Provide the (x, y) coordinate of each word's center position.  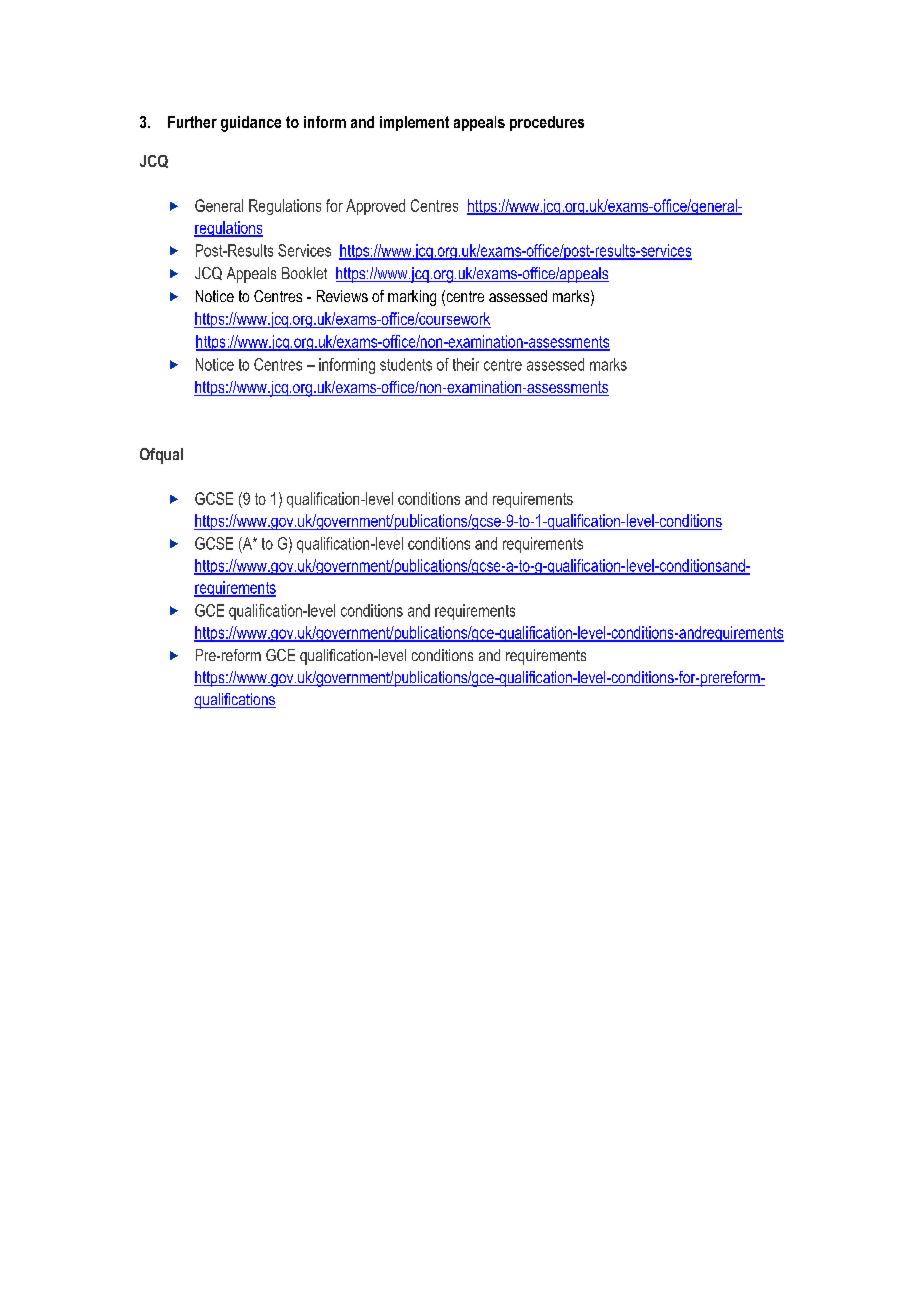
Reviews (342, 296)
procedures (547, 123)
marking (412, 298)
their (466, 364)
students (406, 364)
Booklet (304, 273)
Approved (375, 207)
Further (192, 122)
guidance (251, 124)
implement (414, 123)
